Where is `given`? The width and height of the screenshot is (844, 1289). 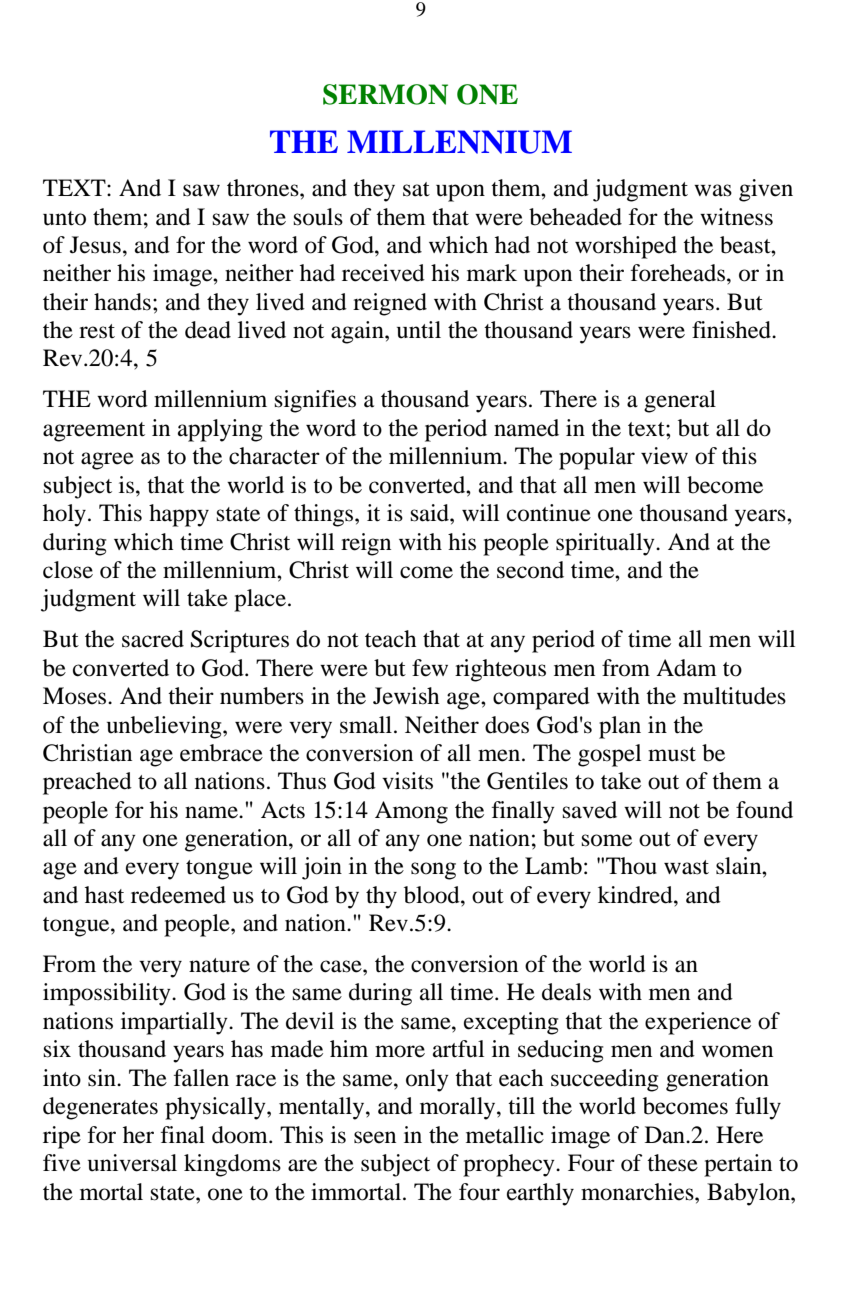 given is located at coordinates (766, 190).
